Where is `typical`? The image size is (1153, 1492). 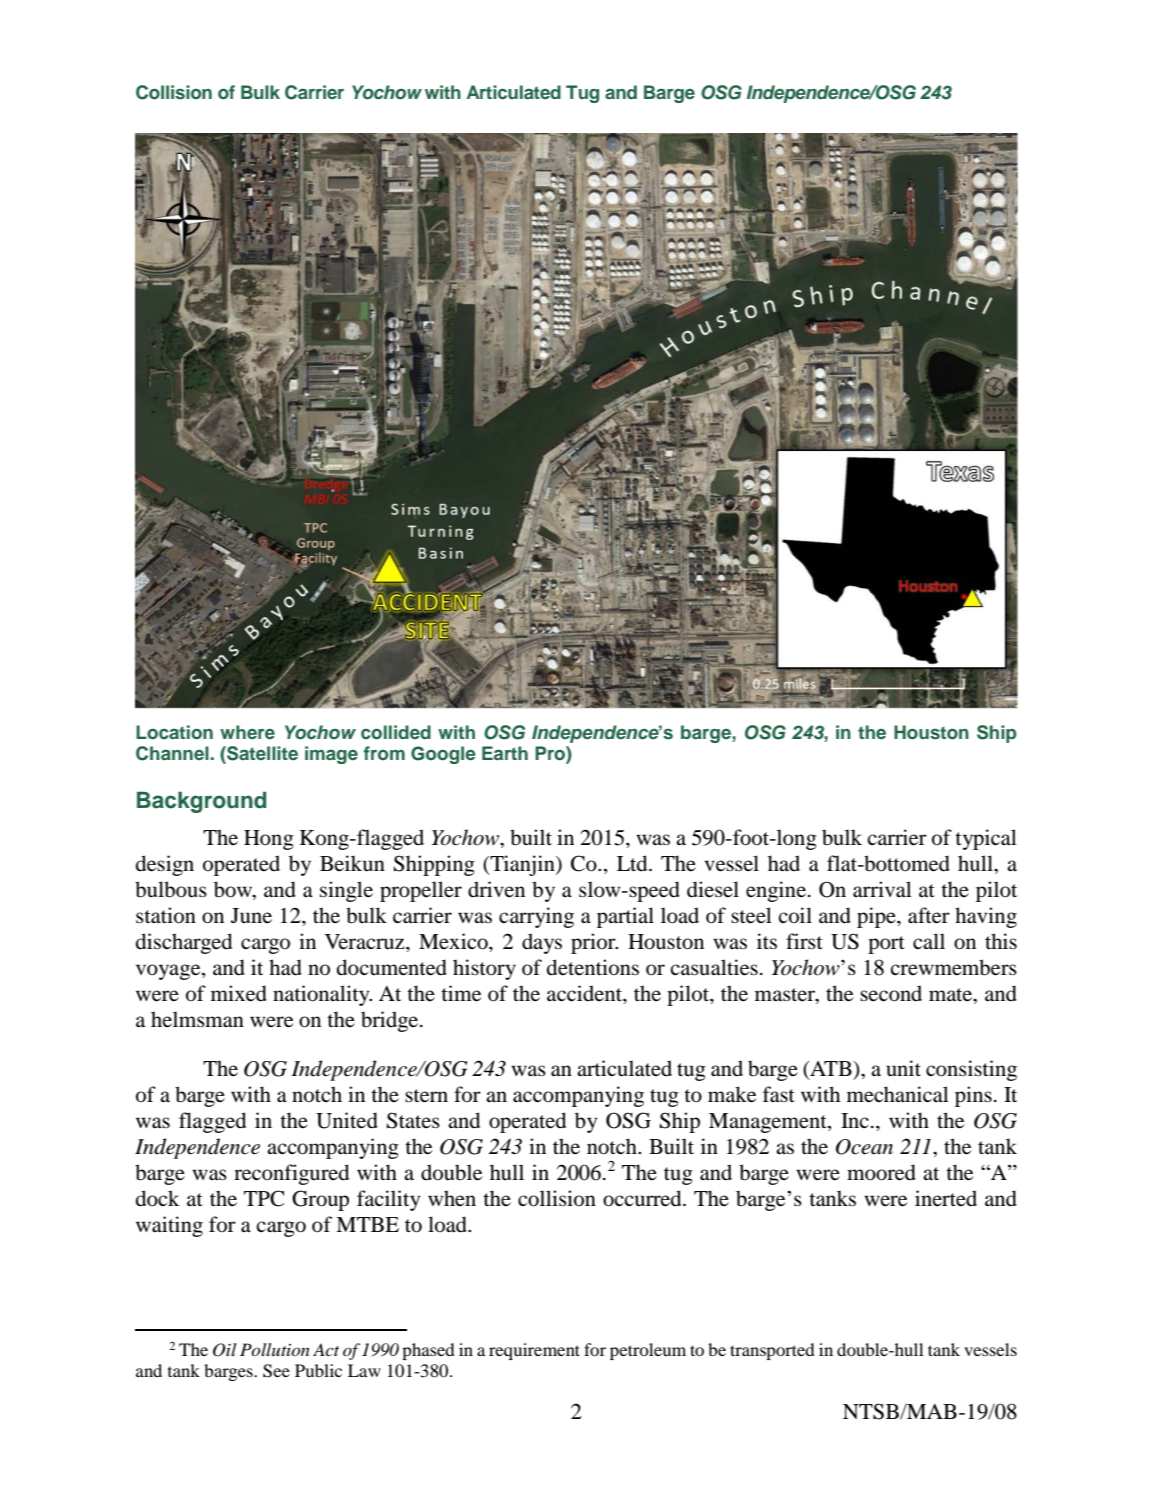 typical is located at coordinates (986, 839).
